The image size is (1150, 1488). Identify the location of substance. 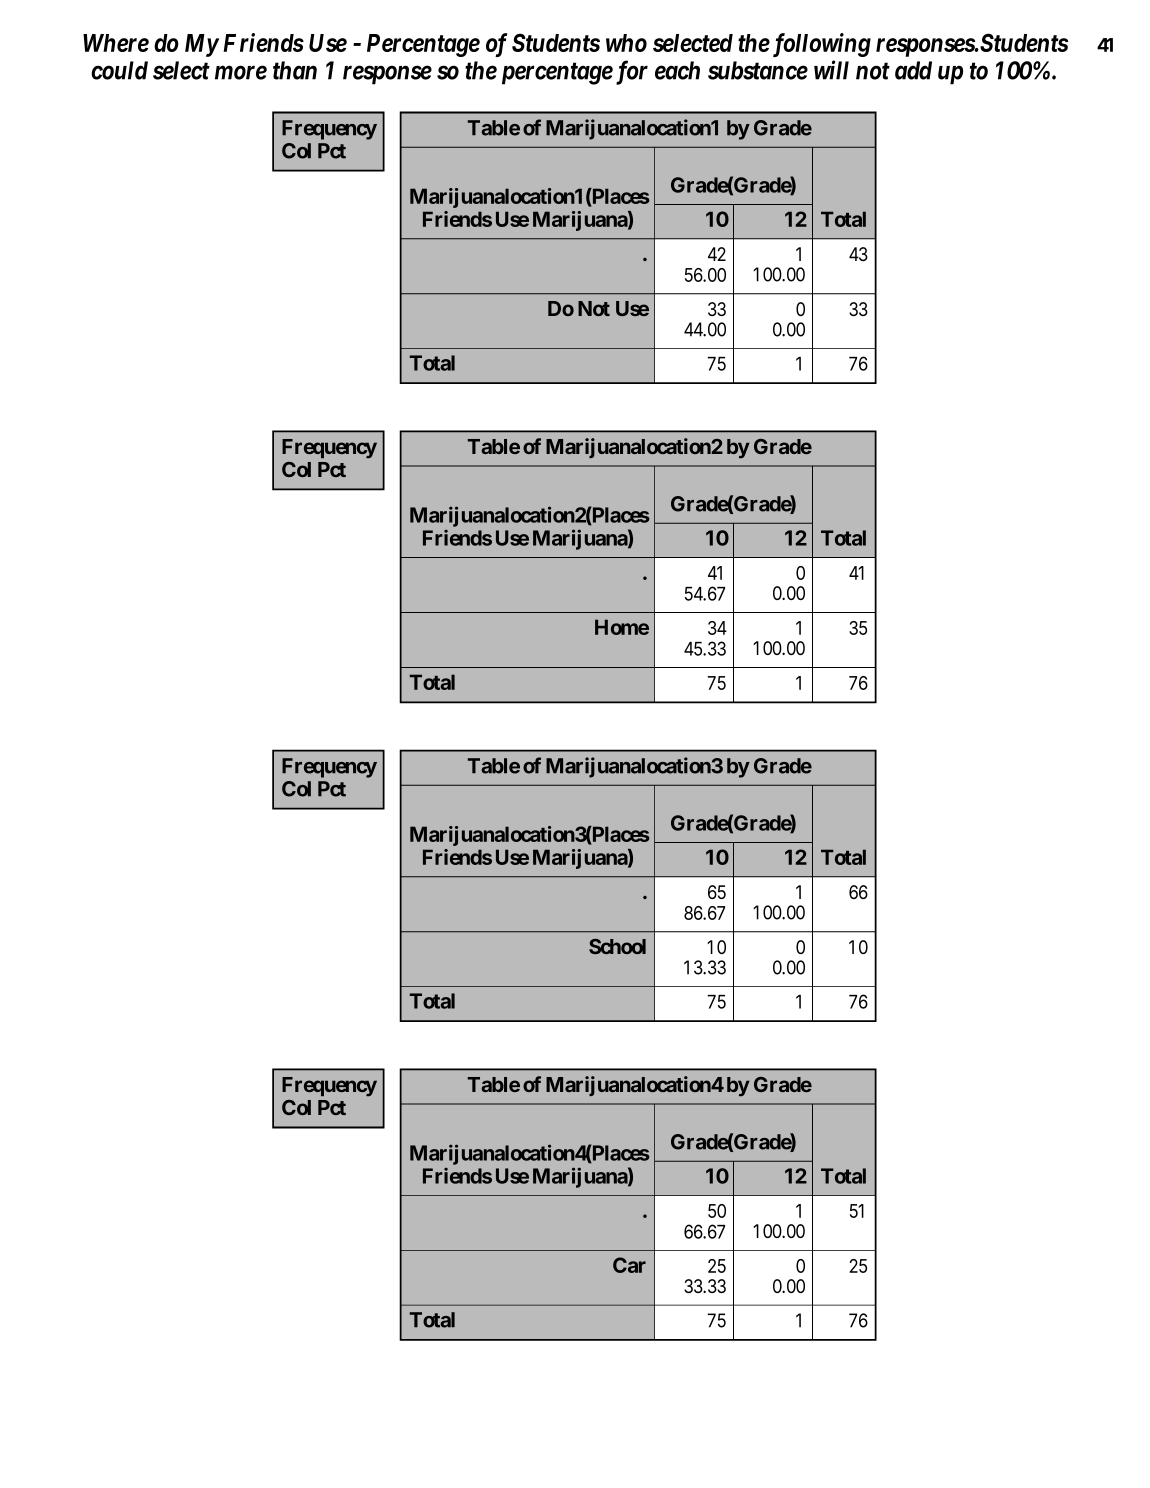
(758, 70).
